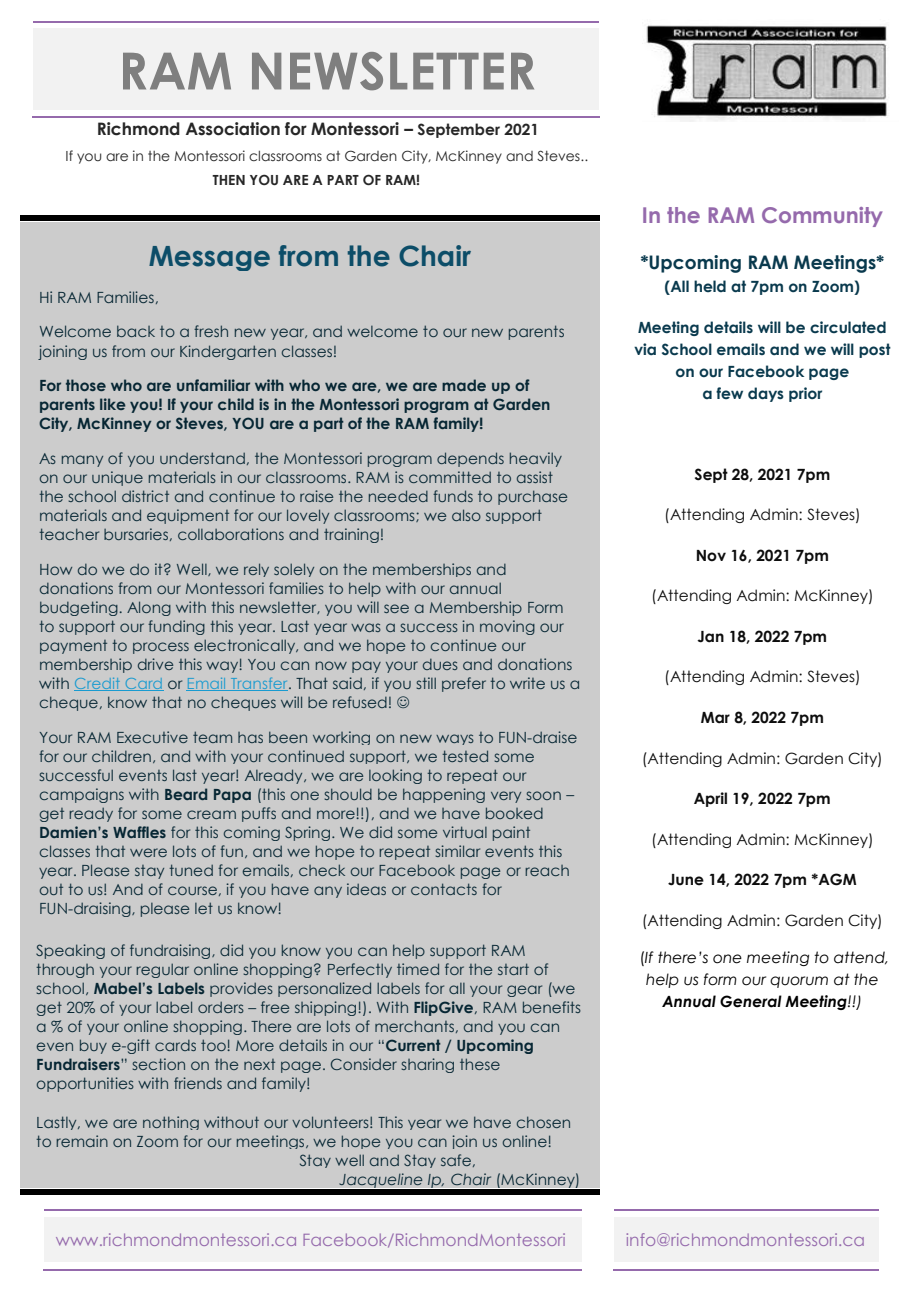 The image size is (924, 1308). I want to click on nothing, so click(171, 1123).
